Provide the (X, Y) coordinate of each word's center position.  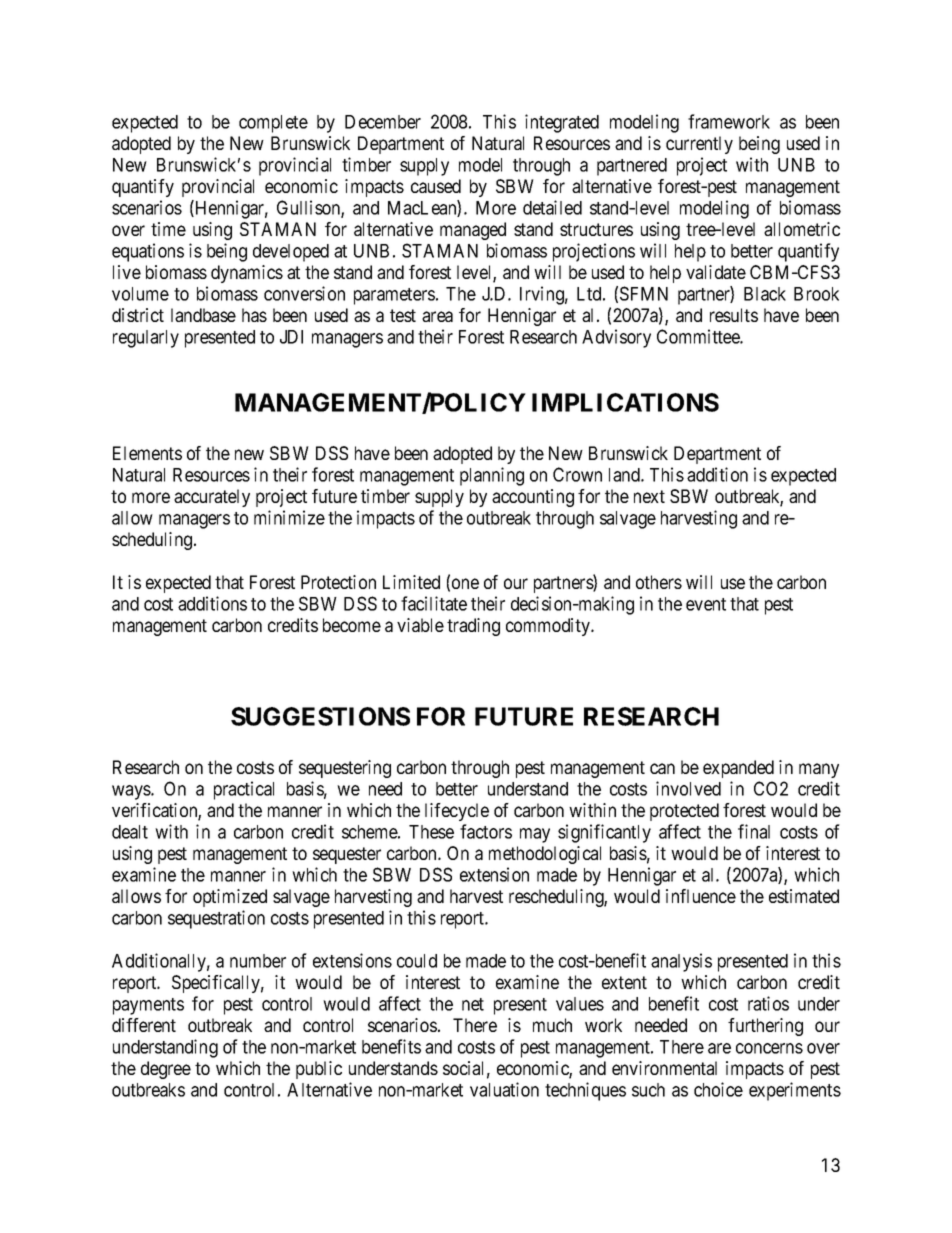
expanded (738, 769)
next (649, 496)
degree (166, 1070)
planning (492, 476)
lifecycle (457, 812)
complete (273, 124)
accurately (212, 498)
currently (699, 145)
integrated (562, 123)
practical (244, 790)
